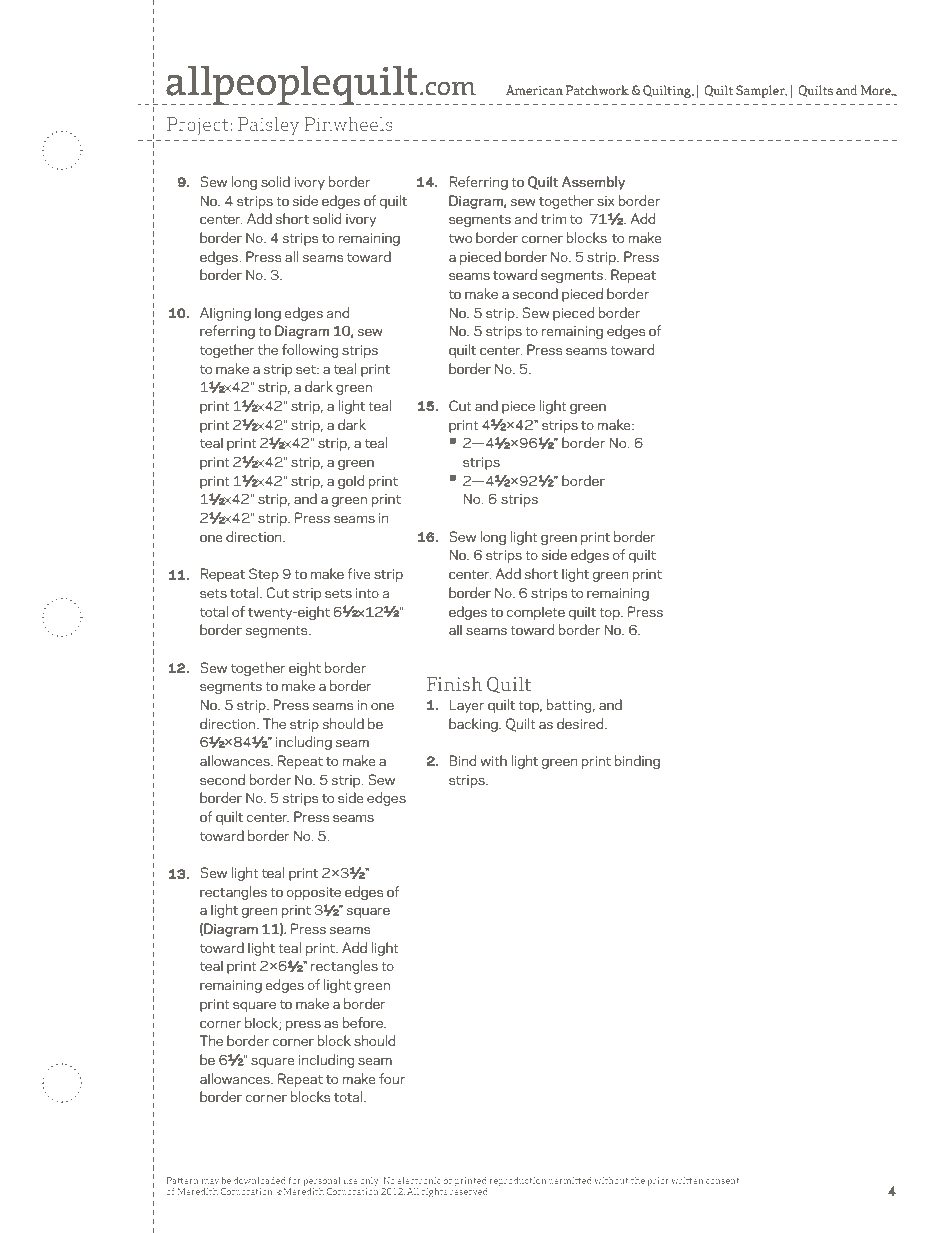 The image size is (952, 1233). Describe the element at coordinates (534, 90) in the screenshot. I see `American` at that location.
